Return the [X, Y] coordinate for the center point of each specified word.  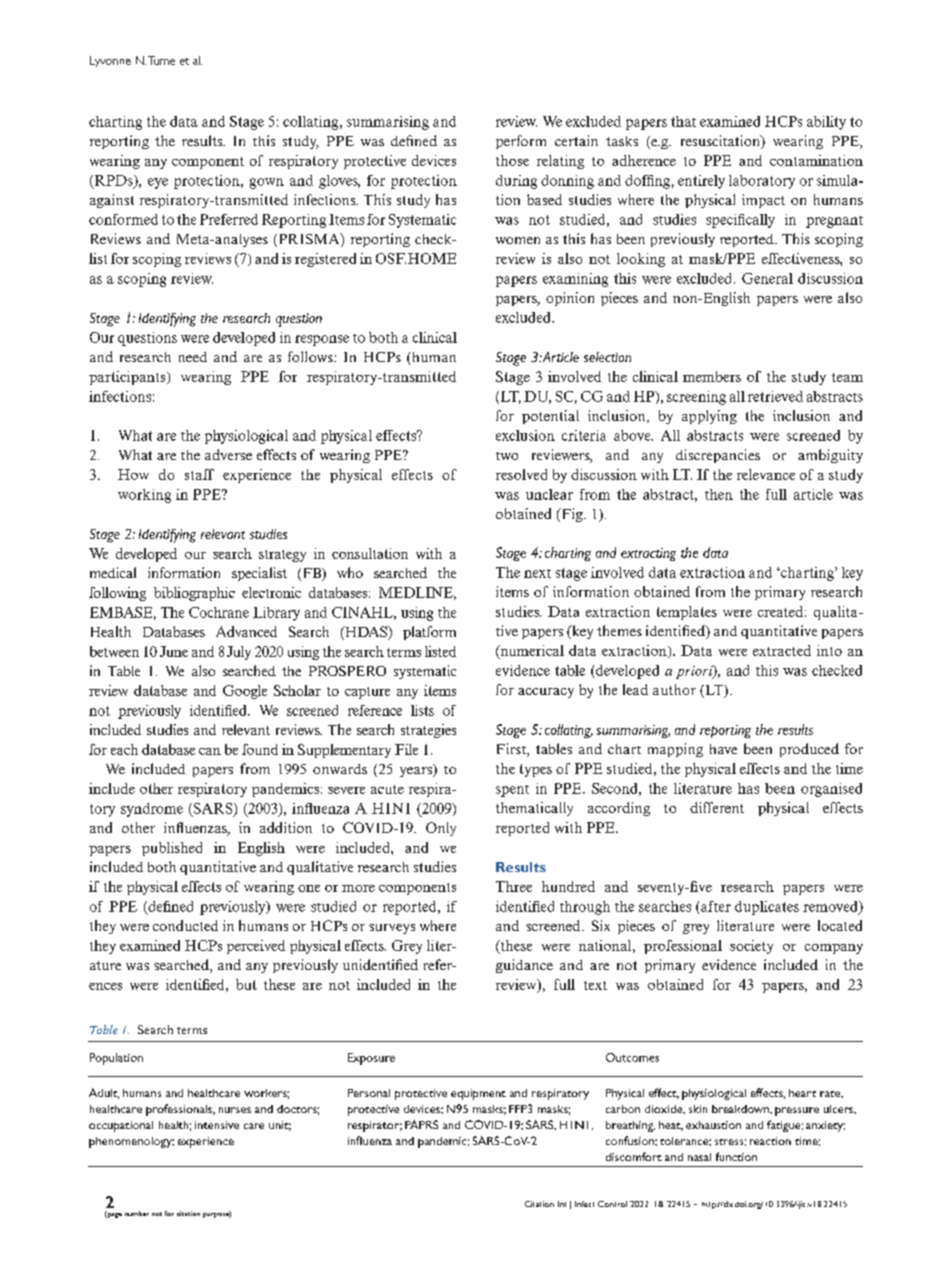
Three [514, 886]
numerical [531, 652]
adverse [228, 454]
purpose [217, 1214]
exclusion [525, 435]
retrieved [775, 396]
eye [158, 183]
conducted [185, 925]
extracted [782, 650]
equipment [478, 1094]
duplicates [767, 908]
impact [763, 201]
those [512, 160]
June [174, 651]
